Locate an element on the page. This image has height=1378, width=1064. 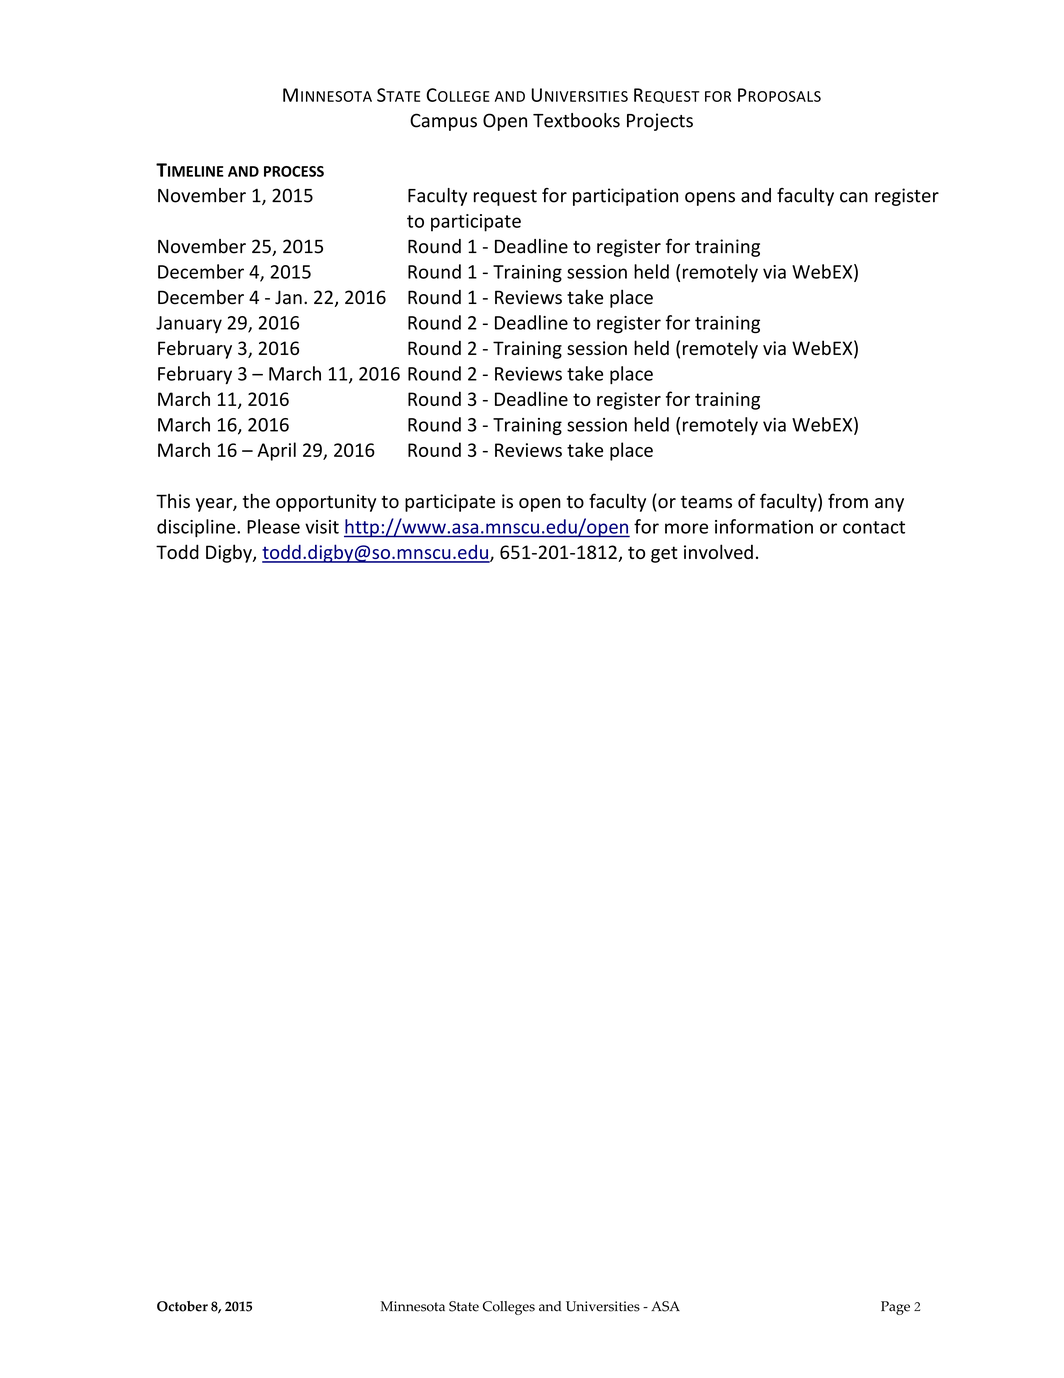
get is located at coordinates (664, 554).
